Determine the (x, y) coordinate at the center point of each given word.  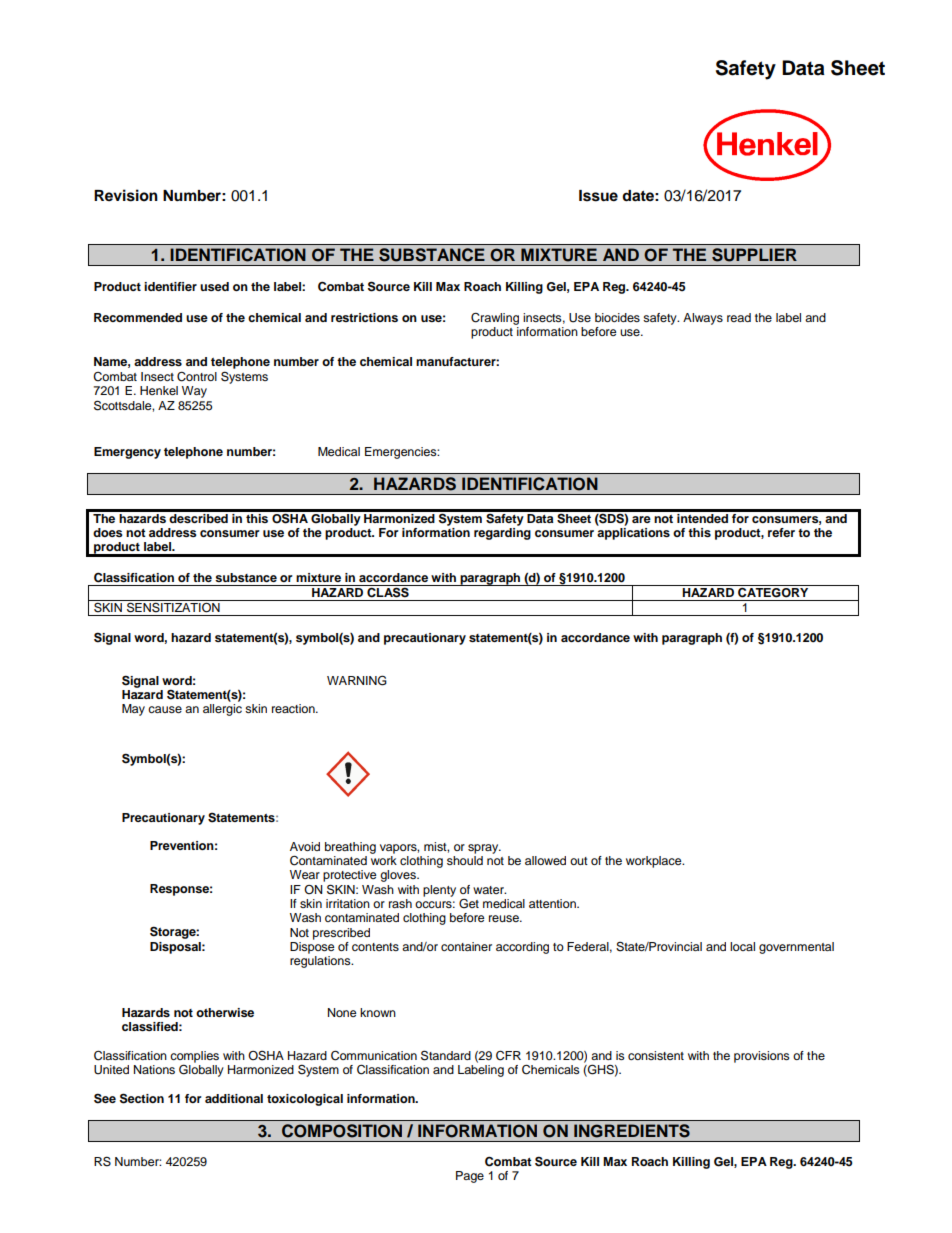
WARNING (357, 680)
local (742, 946)
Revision (126, 195)
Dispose (312, 946)
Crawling (495, 319)
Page (470, 1177)
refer (781, 532)
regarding (502, 532)
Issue (598, 196)
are (641, 519)
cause (165, 709)
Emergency (127, 453)
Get (469, 903)
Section (142, 1098)
